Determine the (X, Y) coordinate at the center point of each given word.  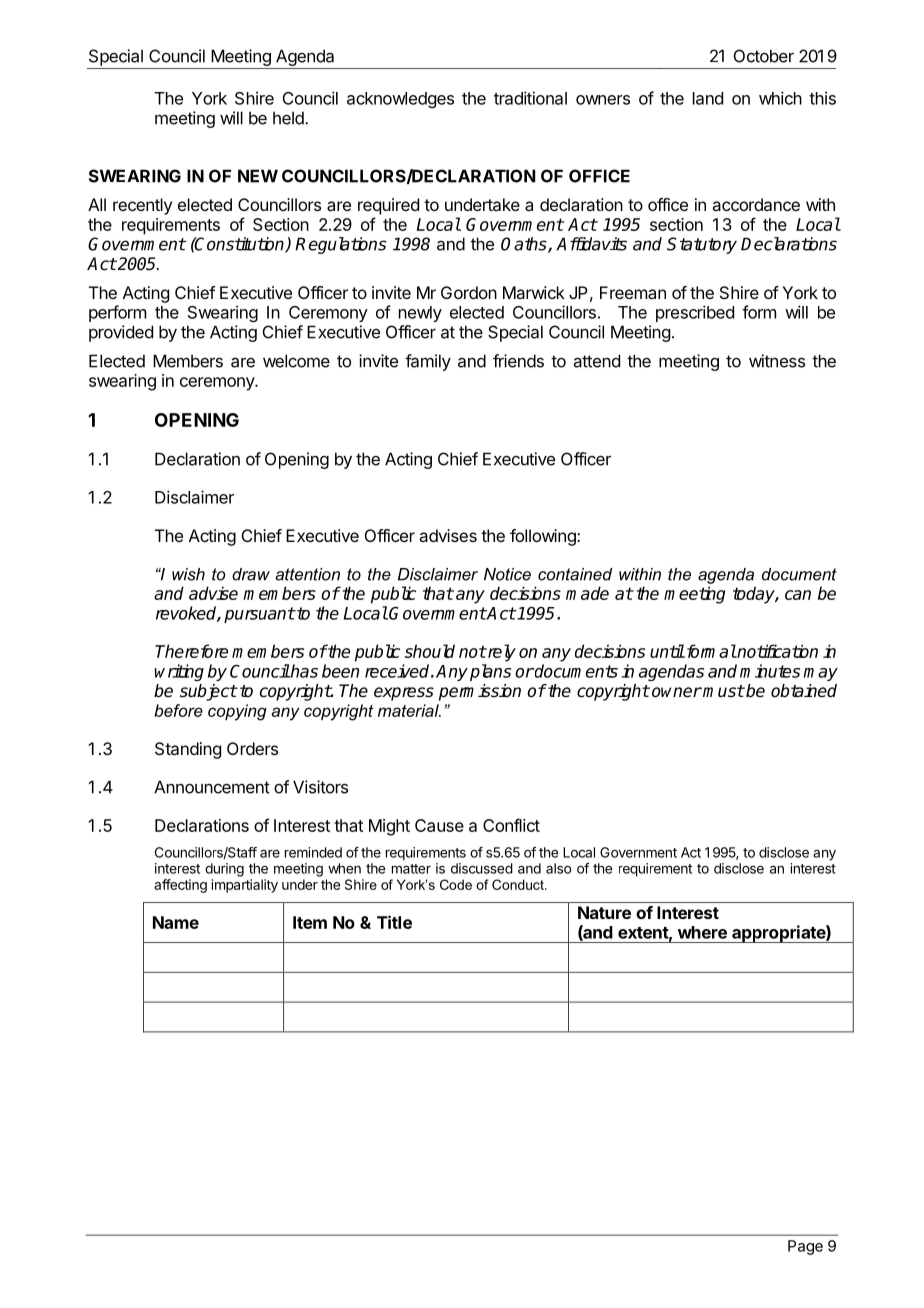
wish (188, 574)
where (702, 932)
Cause (439, 825)
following (544, 537)
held (289, 118)
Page (805, 1247)
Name (176, 922)
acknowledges (400, 100)
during (224, 870)
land (708, 98)
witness (777, 361)
